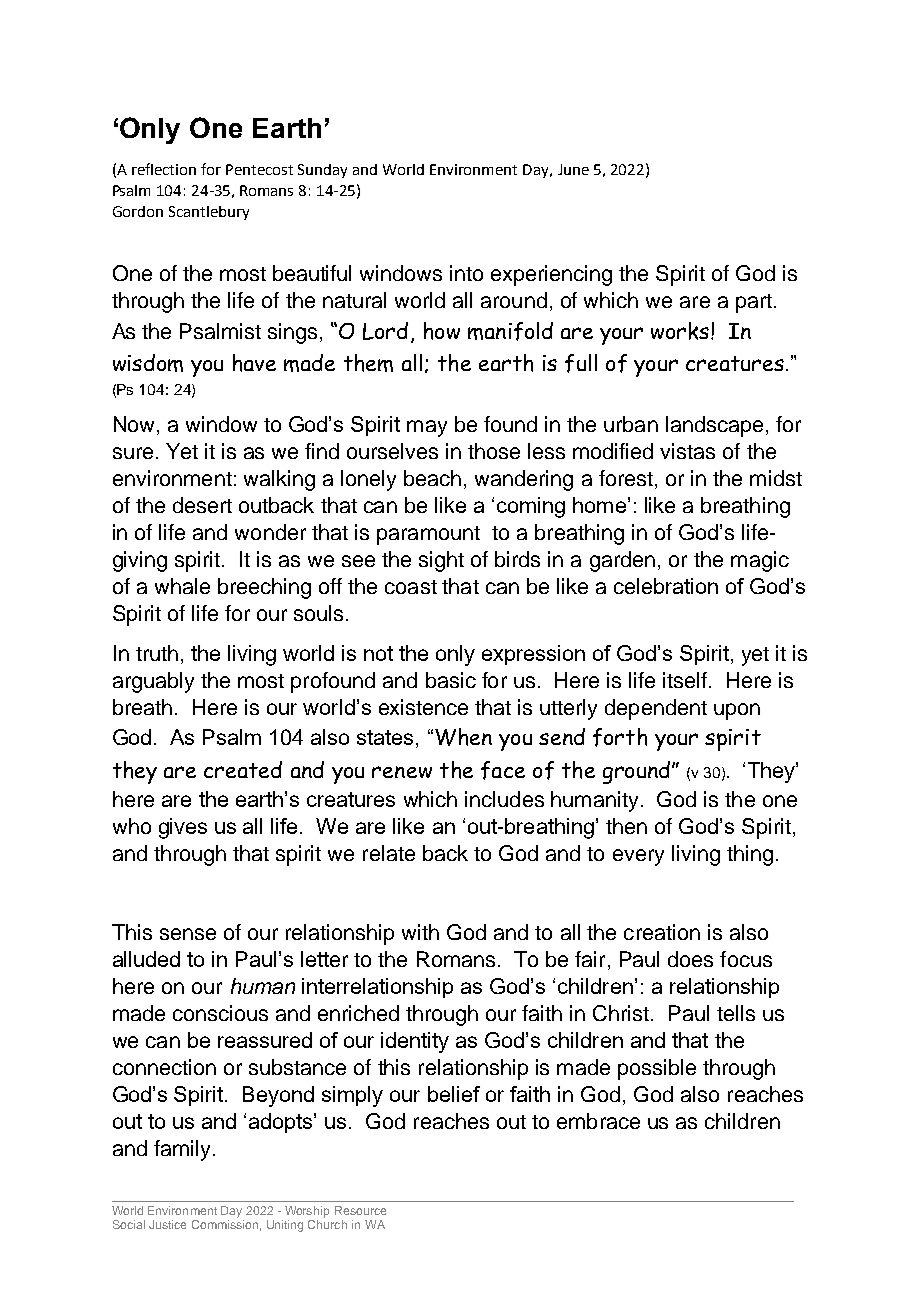 The height and width of the page is (1307, 924). I want to click on June, so click(573, 169).
